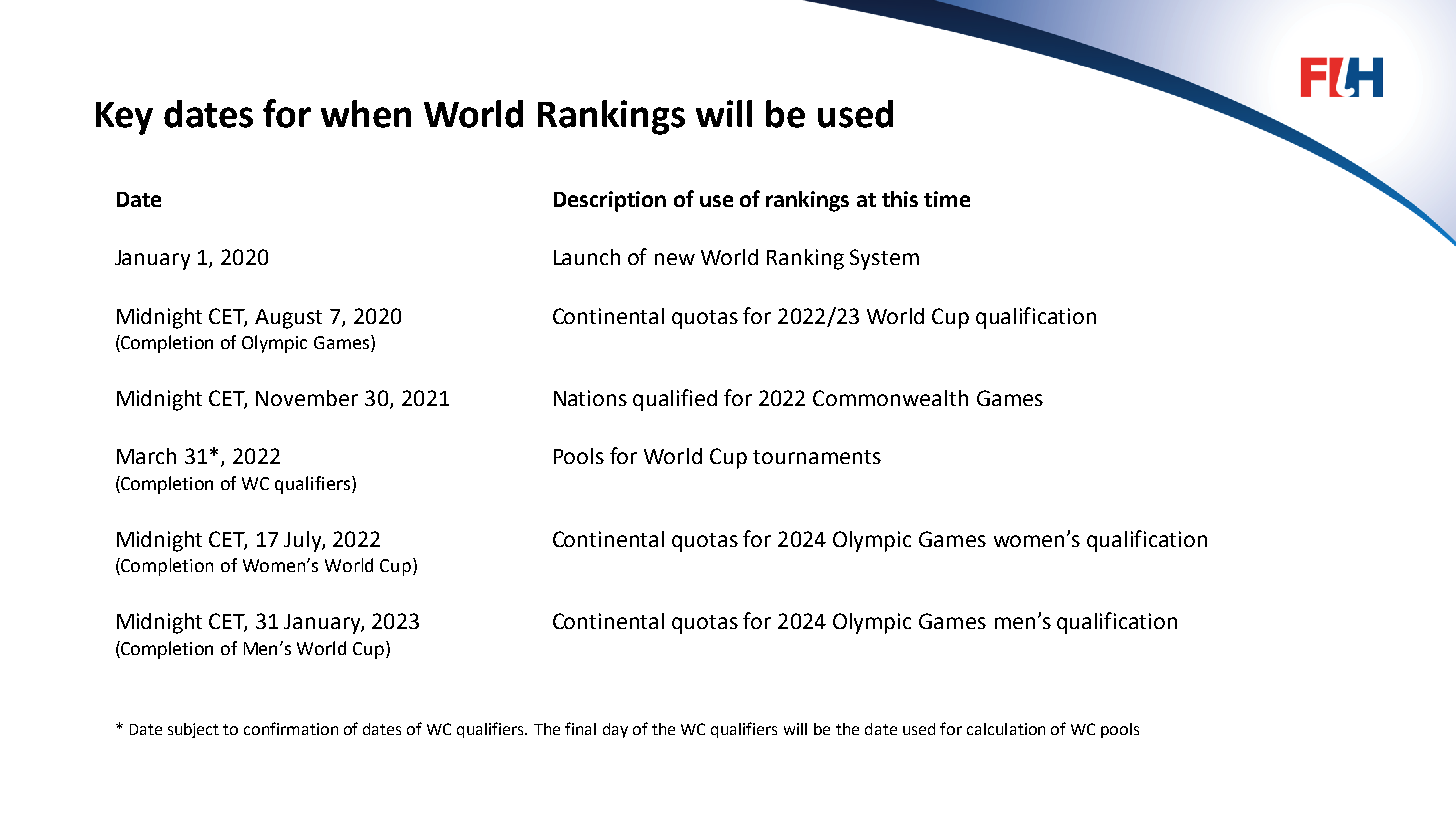  I want to click on Launch, so click(587, 257).
